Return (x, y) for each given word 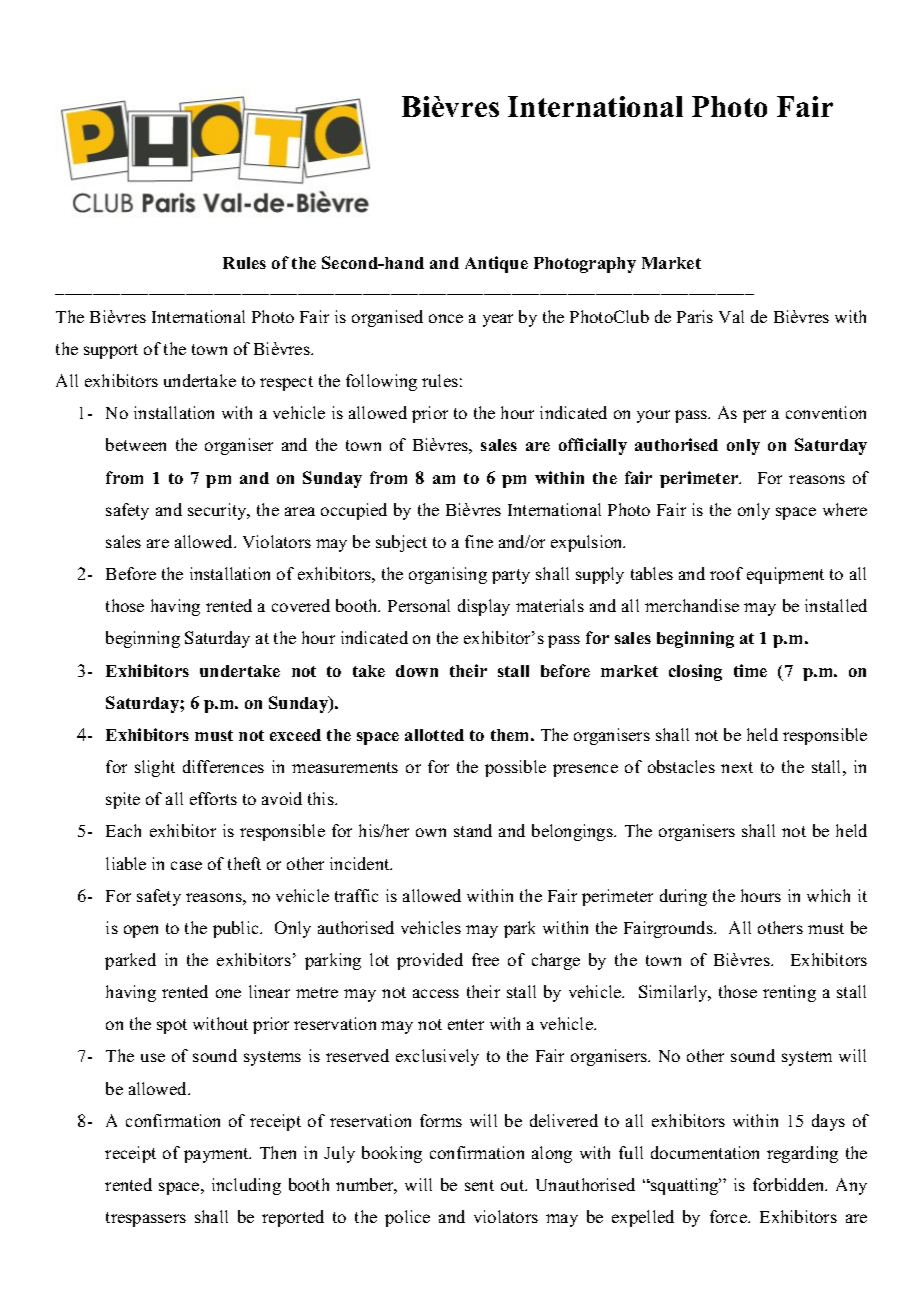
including (246, 1186)
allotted (434, 735)
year (498, 320)
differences (223, 766)
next (737, 767)
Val (731, 316)
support (111, 351)
